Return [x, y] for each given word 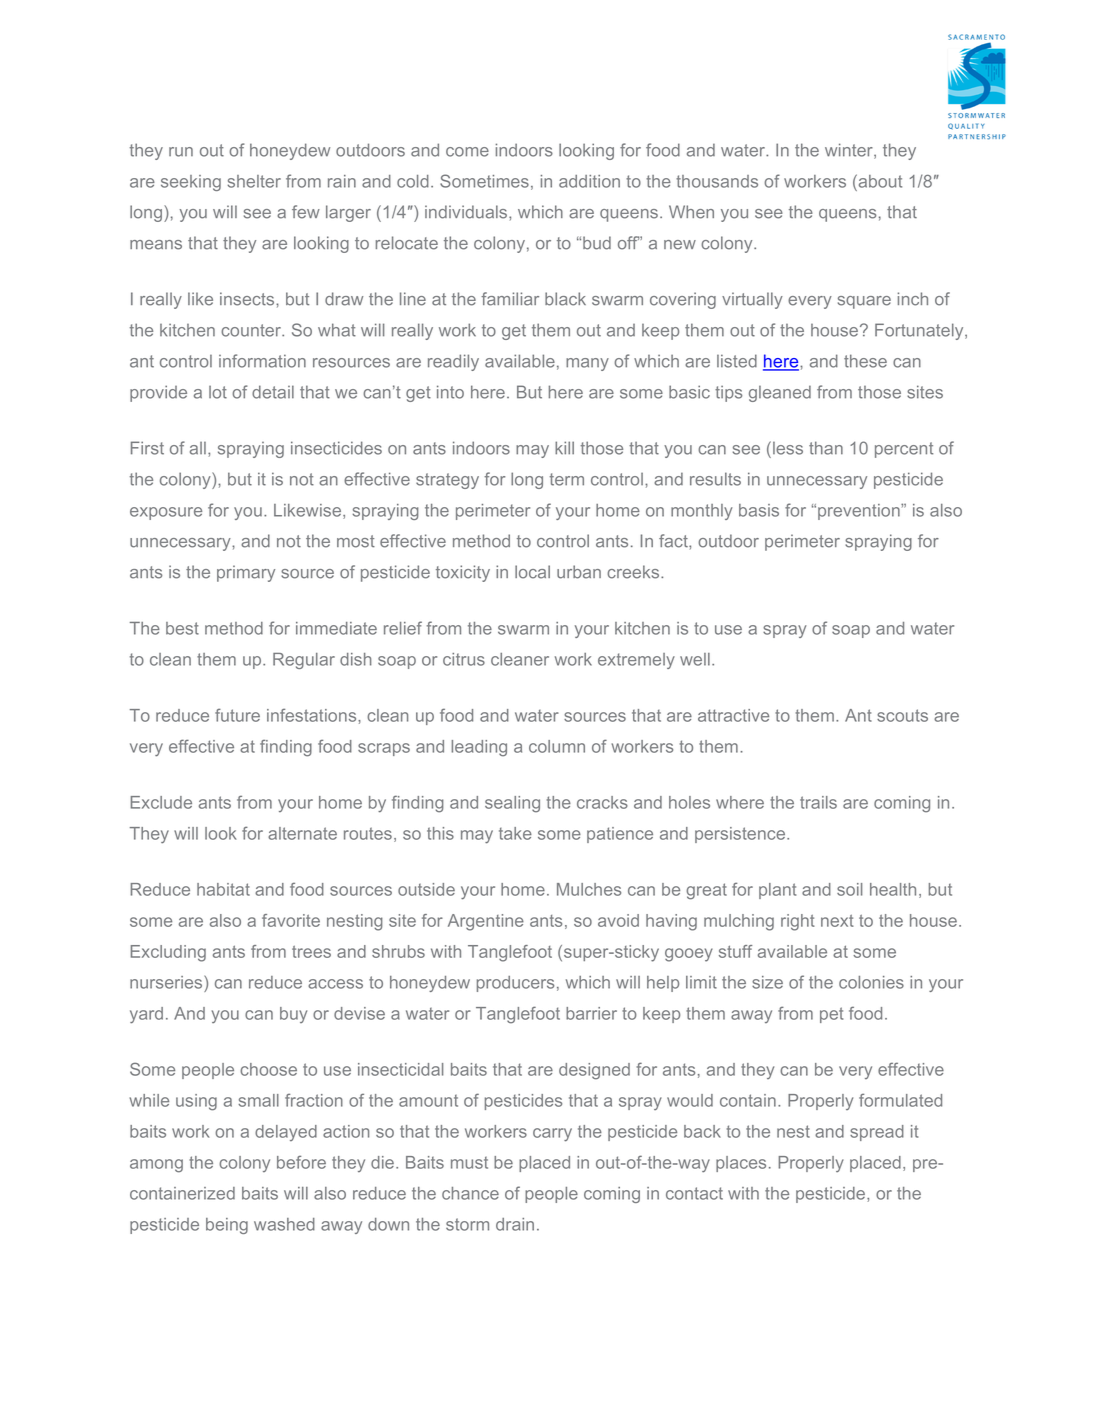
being [227, 1226]
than [826, 448]
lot [218, 392]
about [879, 181]
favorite [291, 920]
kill [564, 448]
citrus [464, 659]
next [837, 921]
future [237, 715]
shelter [254, 181]
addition [589, 181]
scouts [902, 715]
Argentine [486, 922]
